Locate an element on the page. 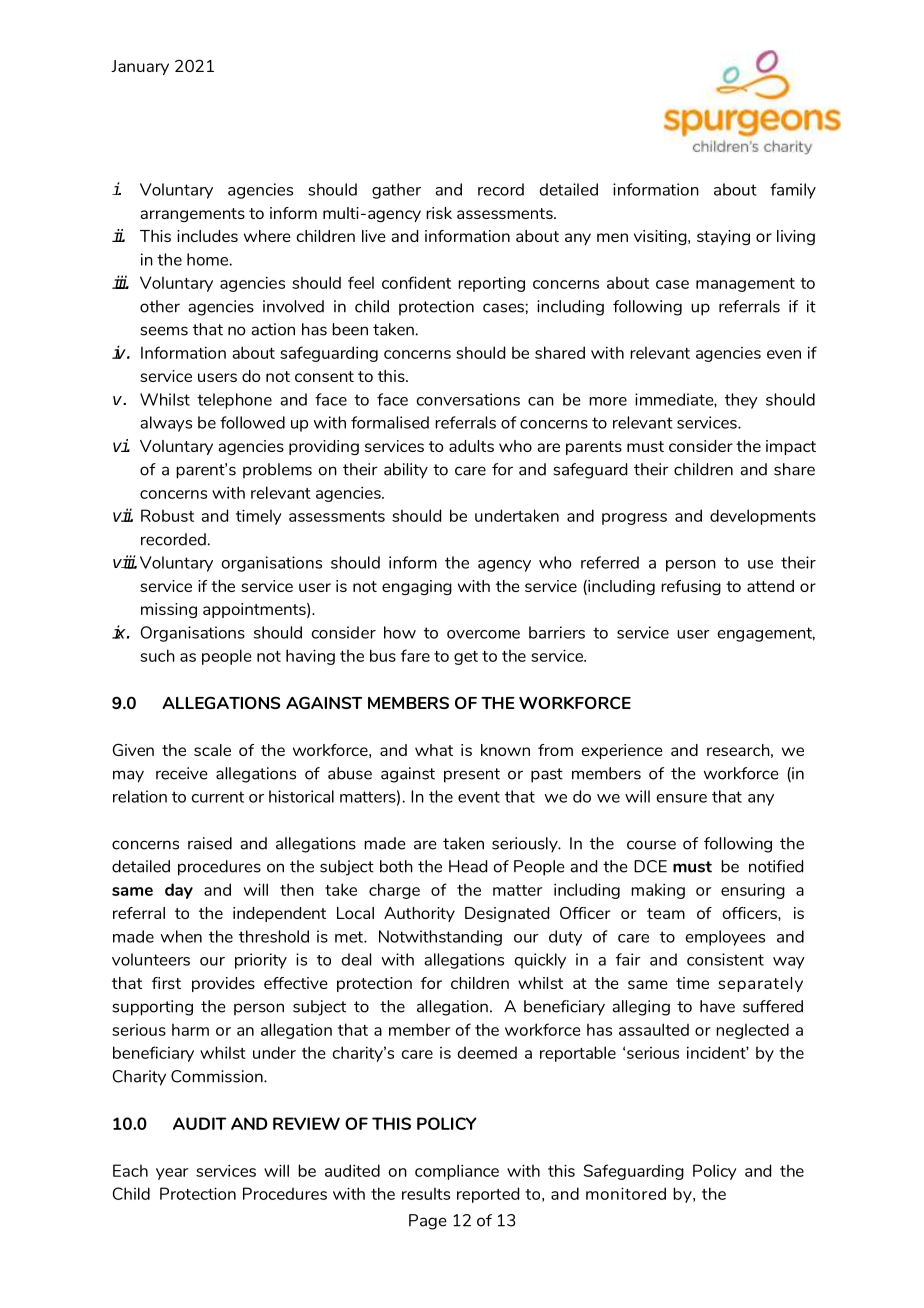 The height and width of the image is (1308, 924). when is located at coordinates (181, 936).
